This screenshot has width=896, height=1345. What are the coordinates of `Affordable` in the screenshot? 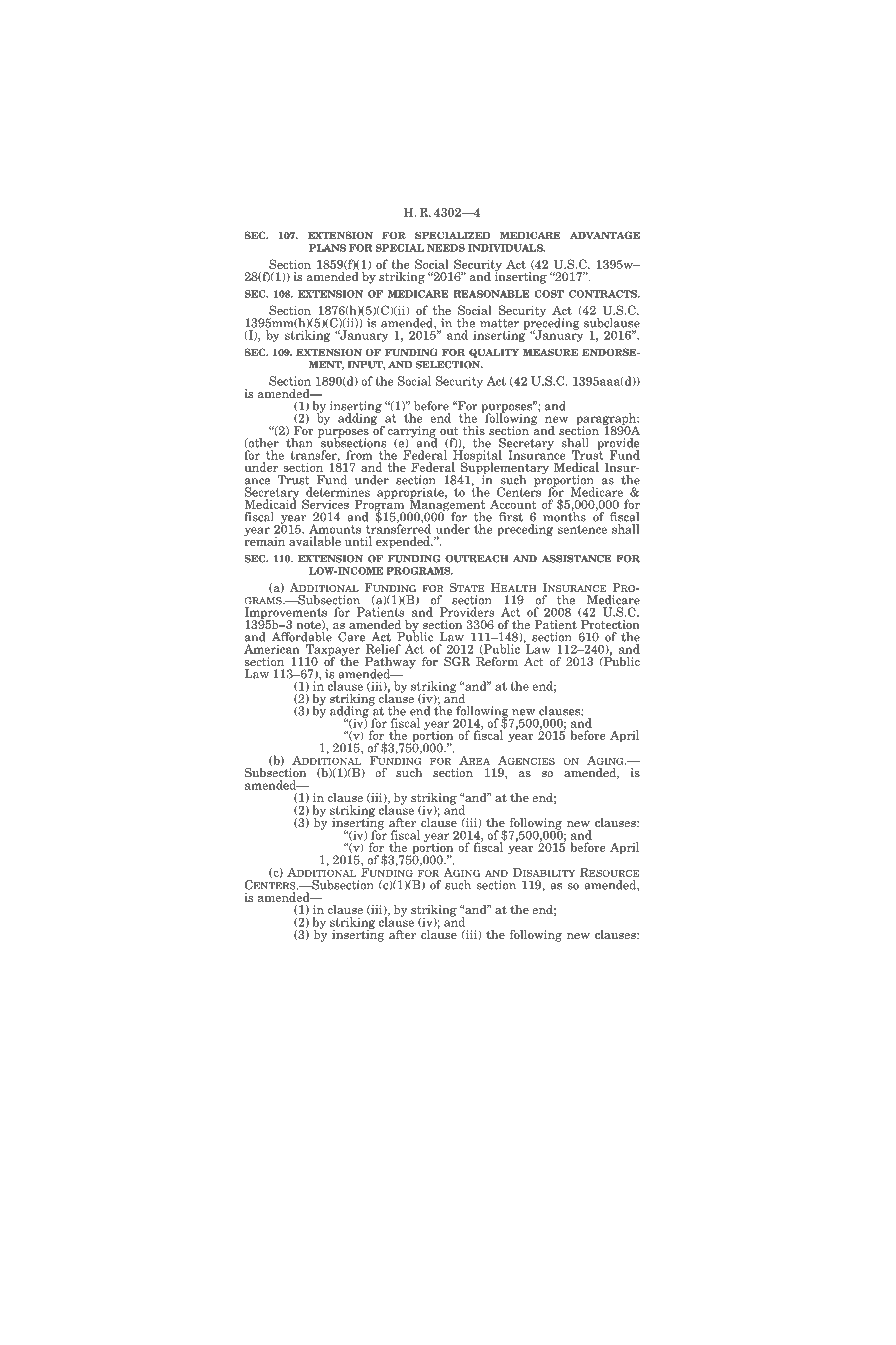 It's located at (302, 636).
